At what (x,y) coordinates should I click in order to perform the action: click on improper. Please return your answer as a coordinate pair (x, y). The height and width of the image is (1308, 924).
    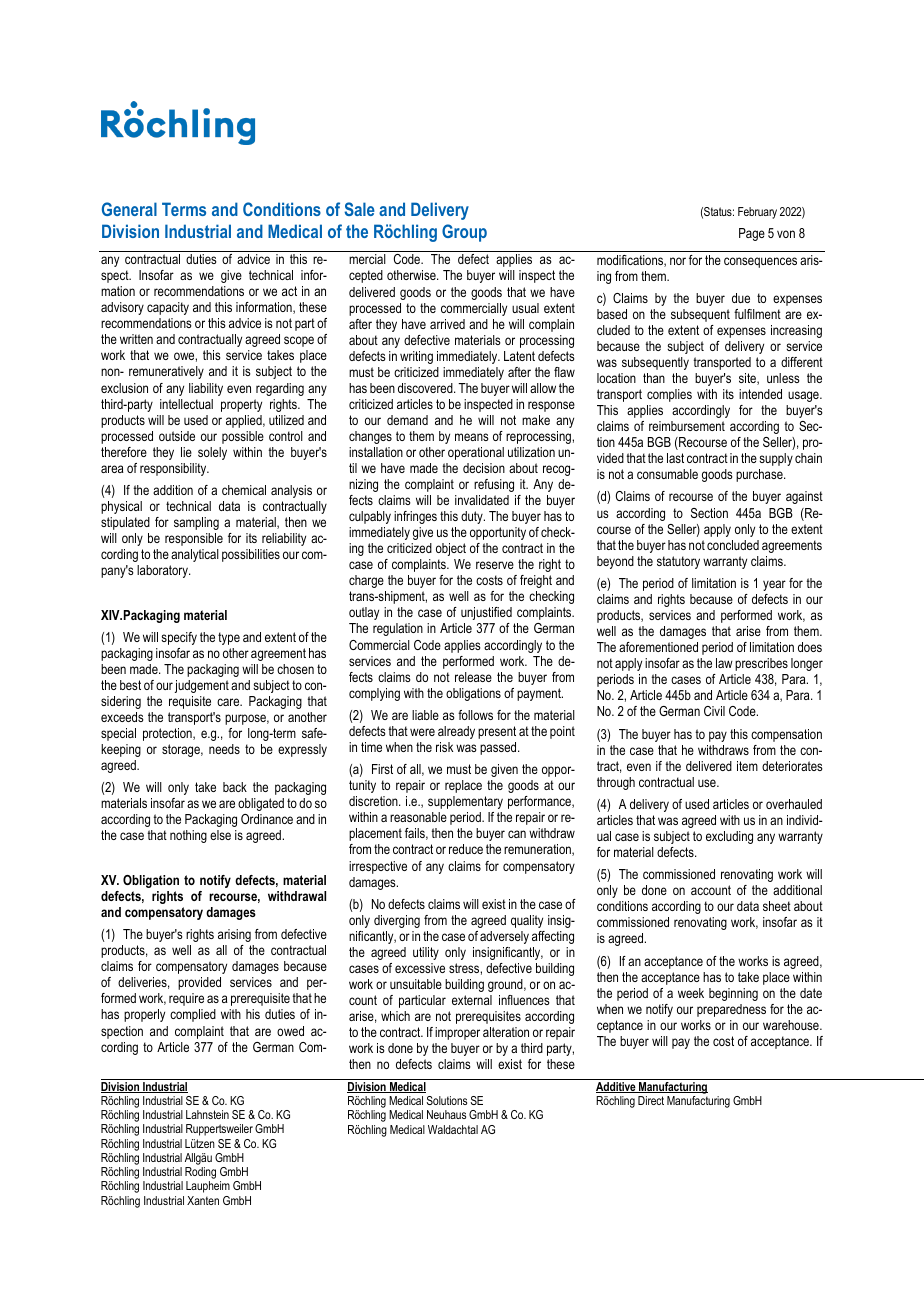
    Looking at the image, I should click on (457, 1033).
